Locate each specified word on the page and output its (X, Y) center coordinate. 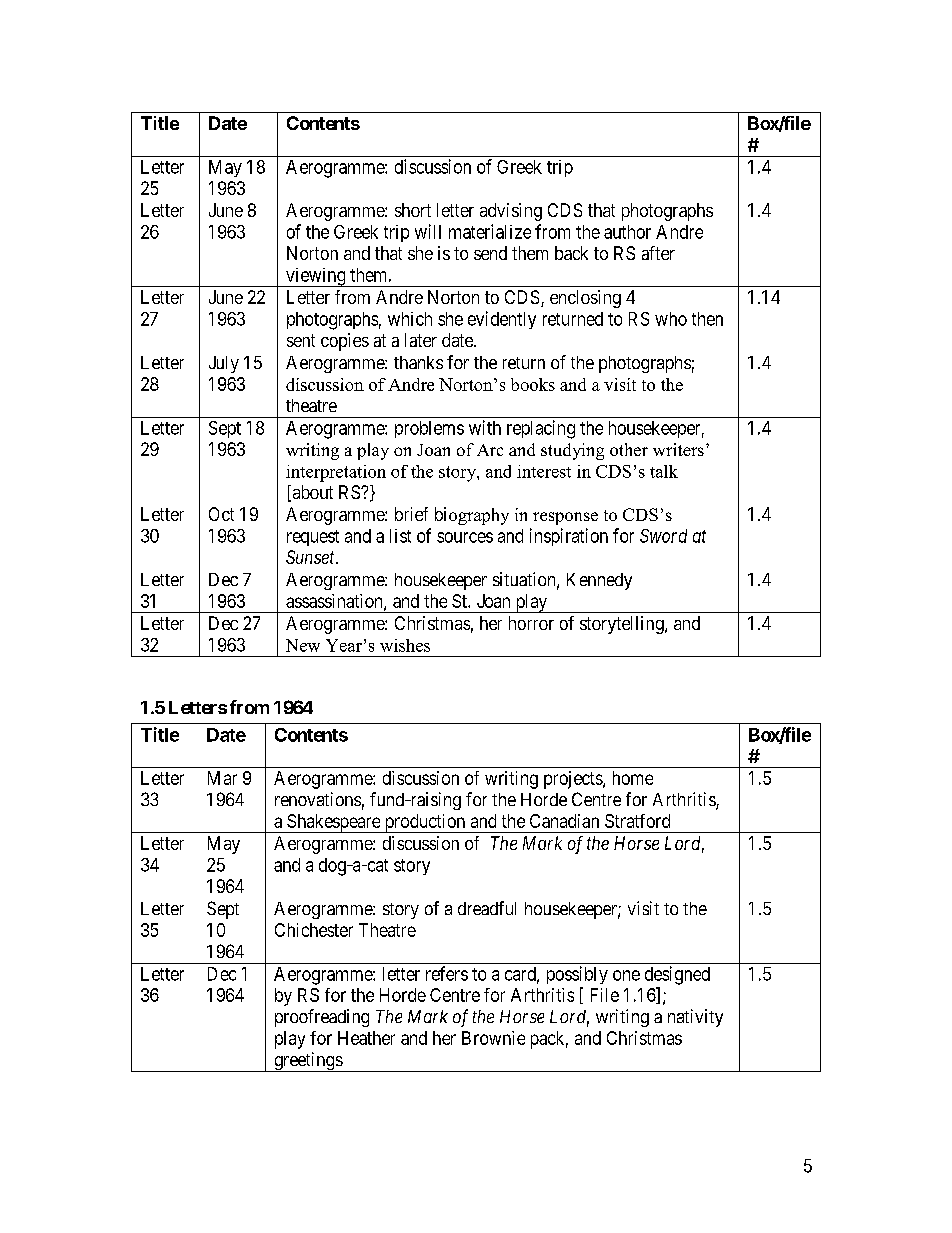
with (485, 427)
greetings (308, 1062)
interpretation (336, 473)
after (658, 253)
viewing (316, 277)
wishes (405, 645)
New (303, 645)
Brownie (493, 1038)
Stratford (637, 821)
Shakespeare (333, 823)
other (629, 449)
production (425, 823)
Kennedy (599, 581)
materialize (490, 231)
